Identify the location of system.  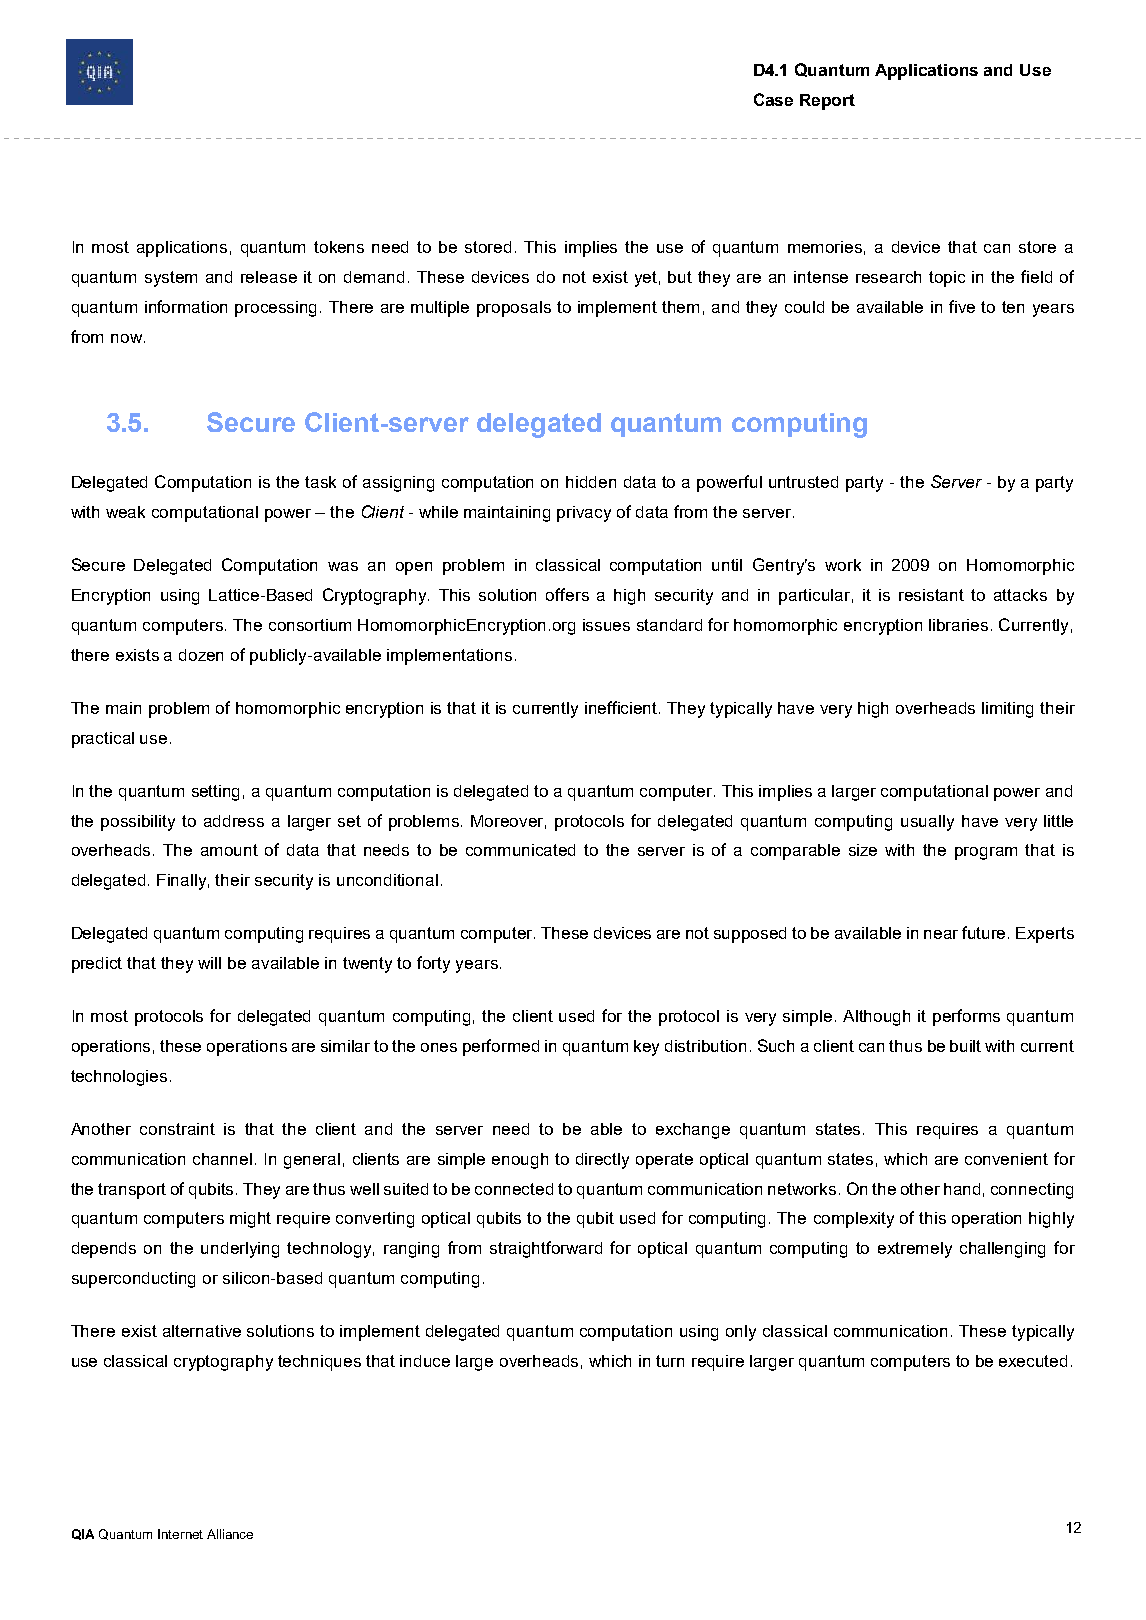
(171, 279).
